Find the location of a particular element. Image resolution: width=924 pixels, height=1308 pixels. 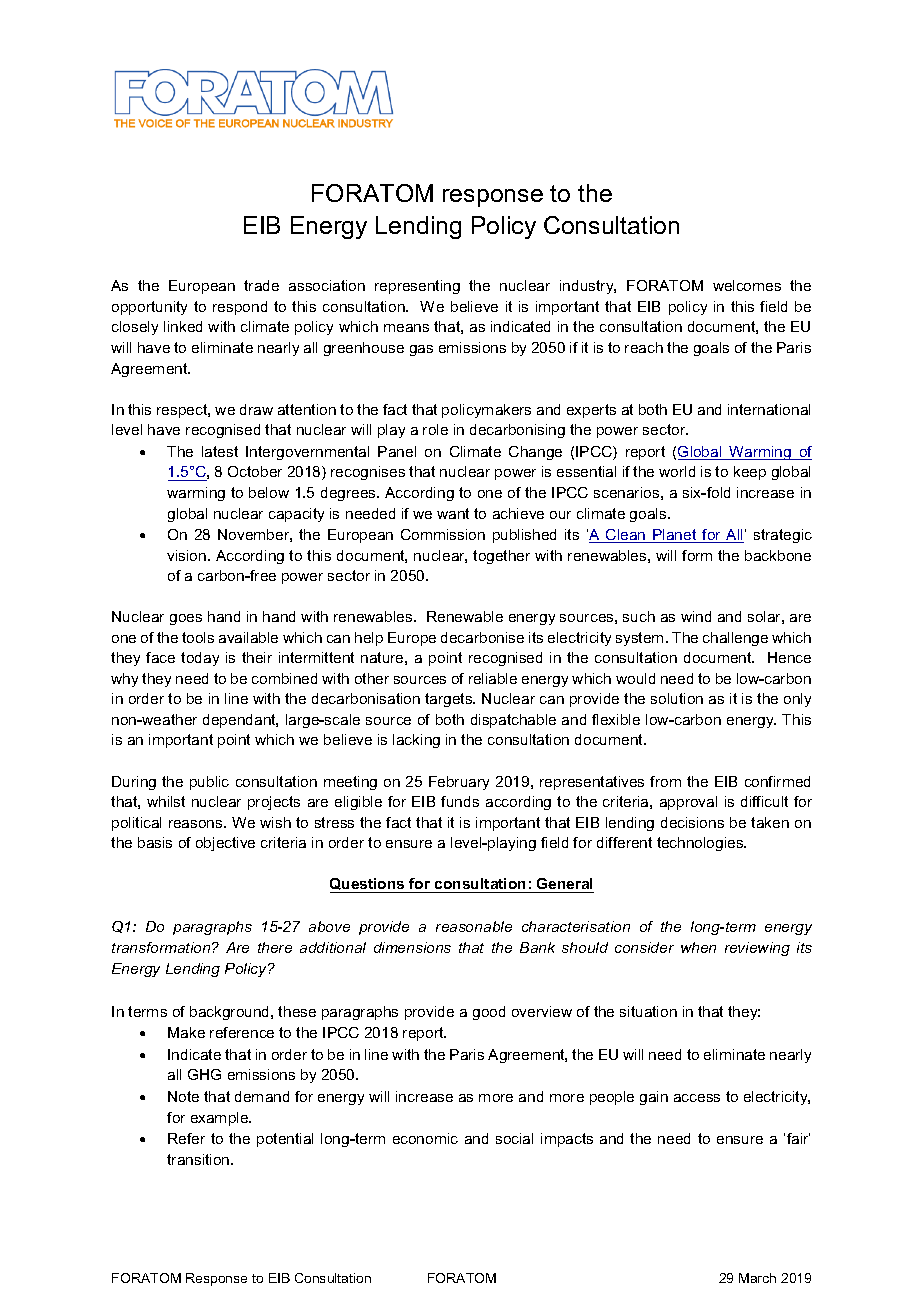

economic is located at coordinates (425, 1138).
